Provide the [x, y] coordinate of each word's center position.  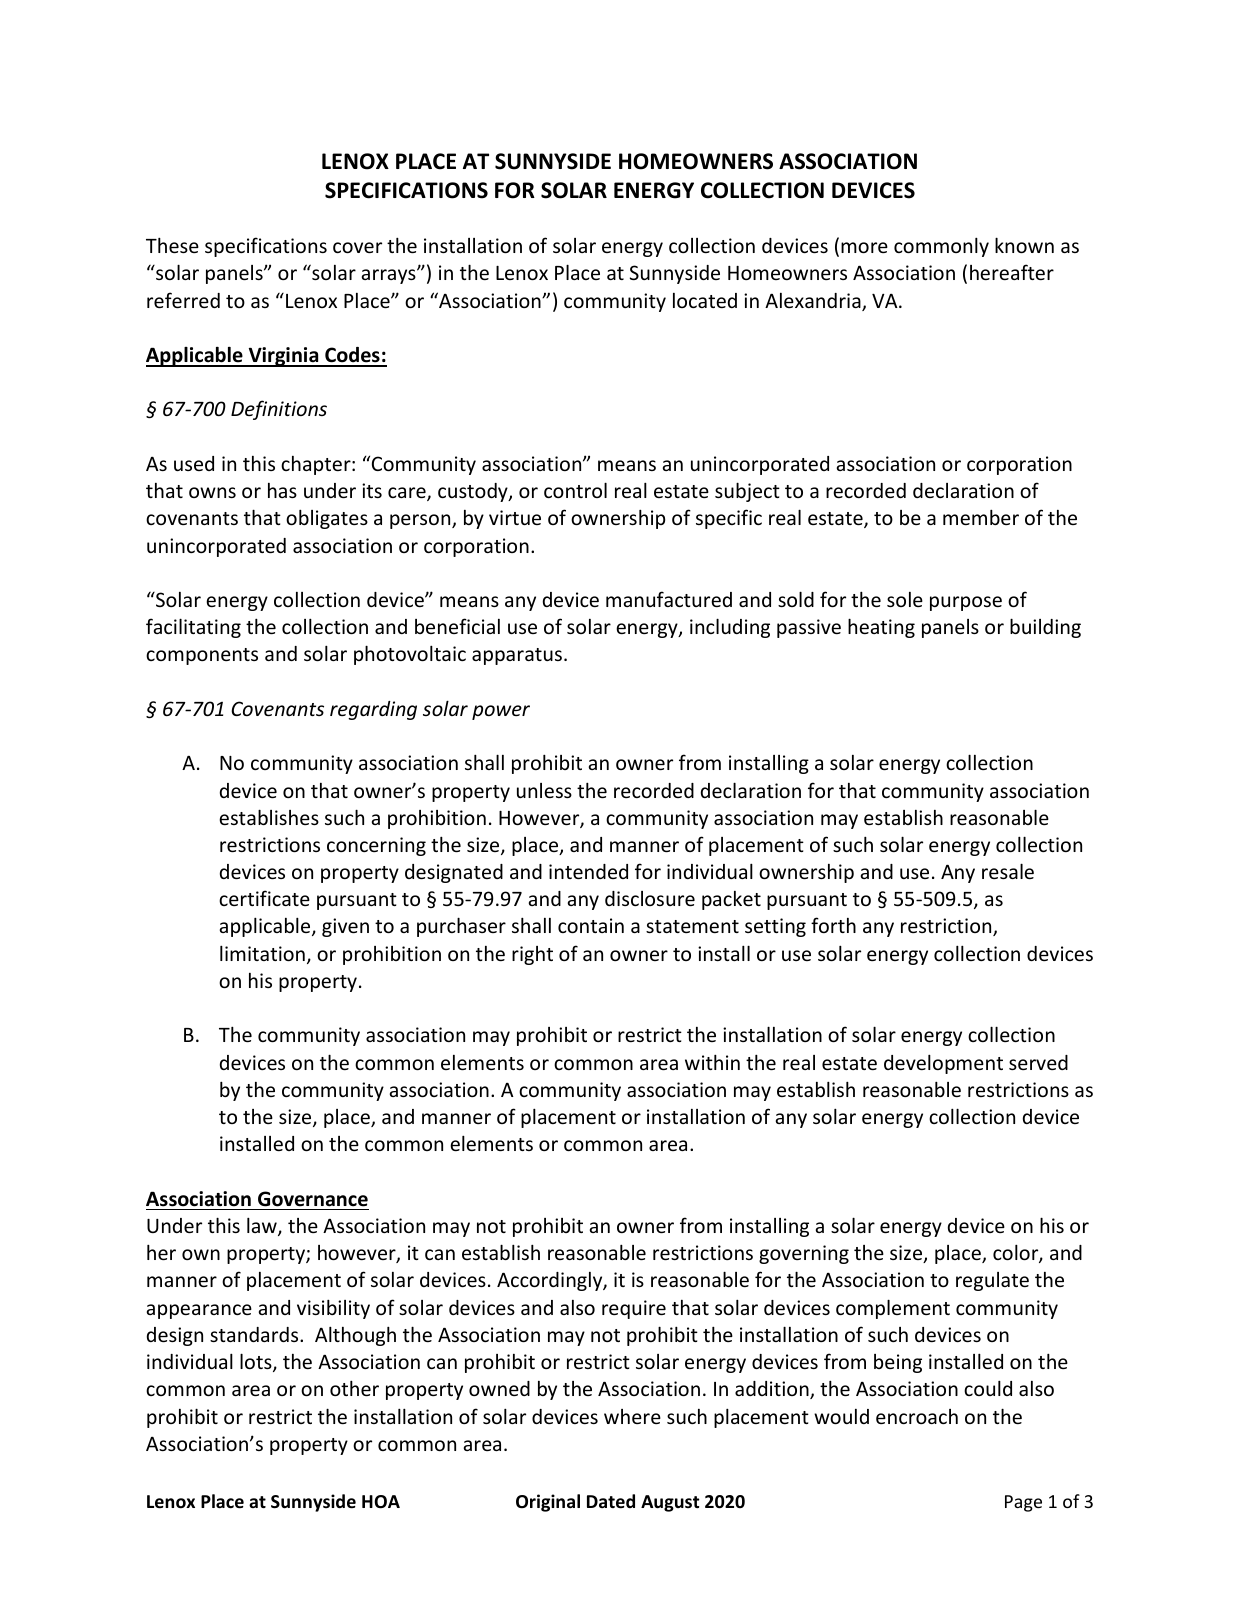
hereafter [1012, 272]
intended [588, 871]
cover [357, 247]
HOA [381, 1502]
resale [1008, 871]
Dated [611, 1501]
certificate [264, 898]
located [705, 300]
